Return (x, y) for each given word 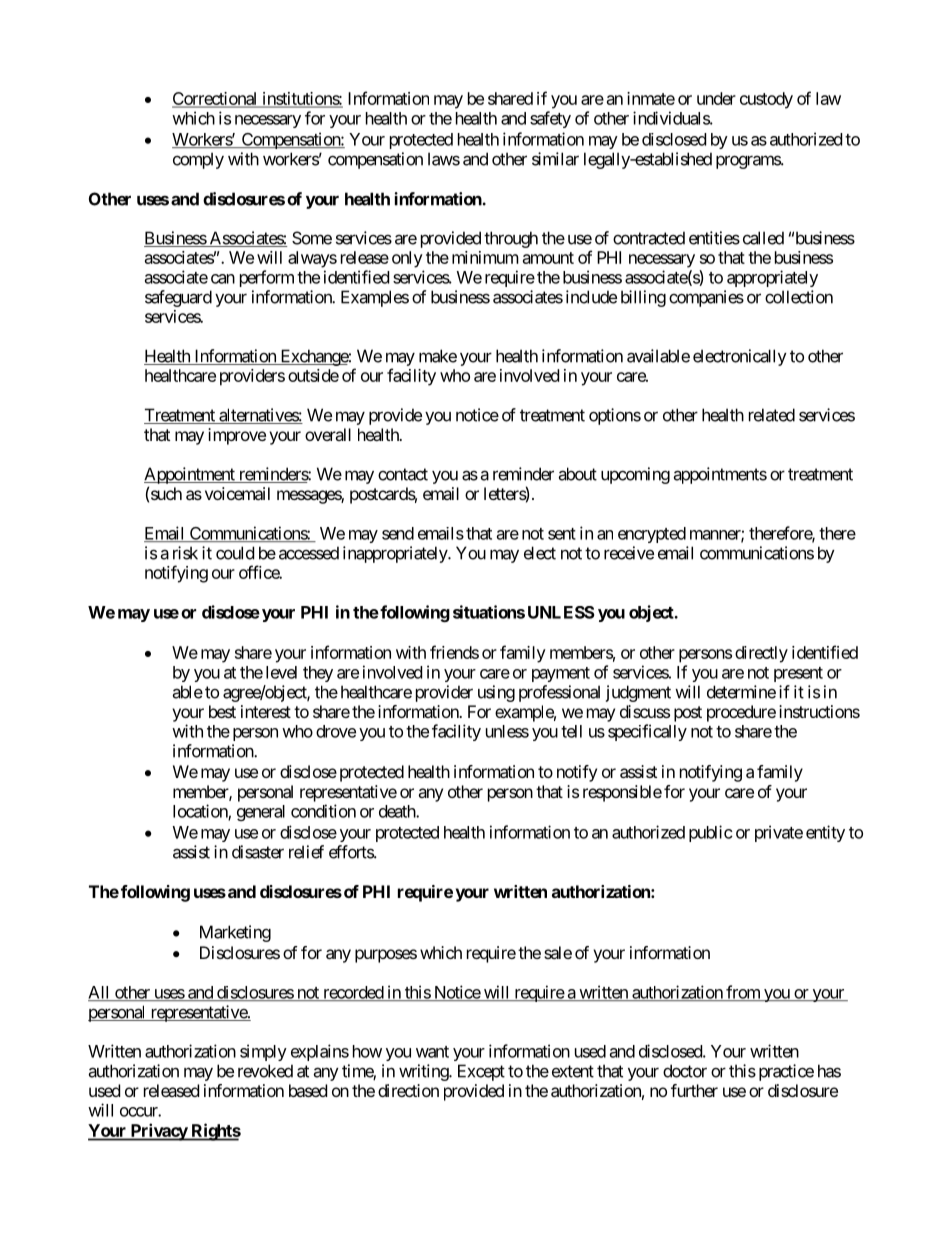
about (577, 474)
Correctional (216, 99)
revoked (265, 1071)
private (779, 833)
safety (550, 119)
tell (571, 731)
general (261, 813)
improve (237, 436)
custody (766, 100)
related (772, 415)
